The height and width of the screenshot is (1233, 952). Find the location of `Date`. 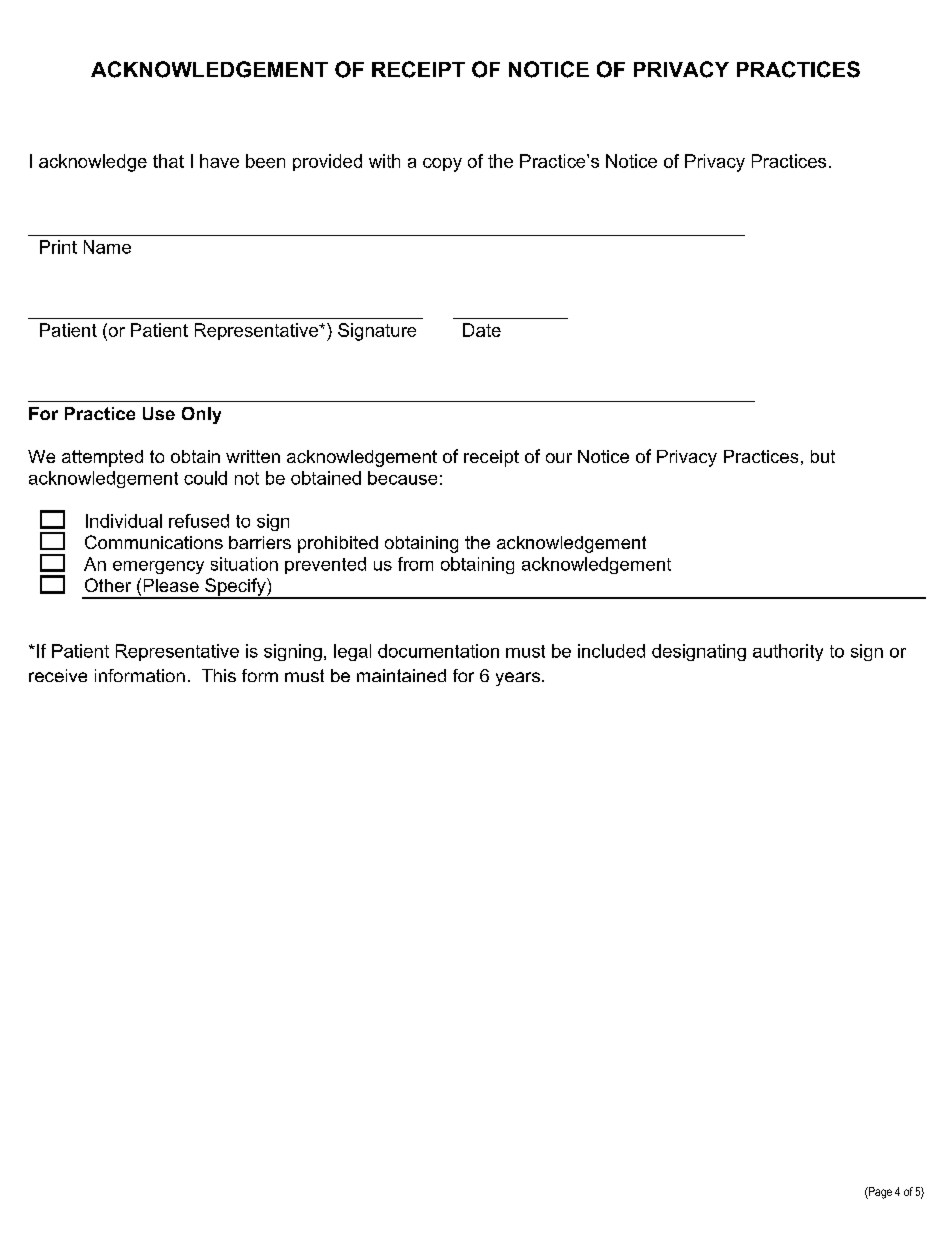

Date is located at coordinates (482, 330).
